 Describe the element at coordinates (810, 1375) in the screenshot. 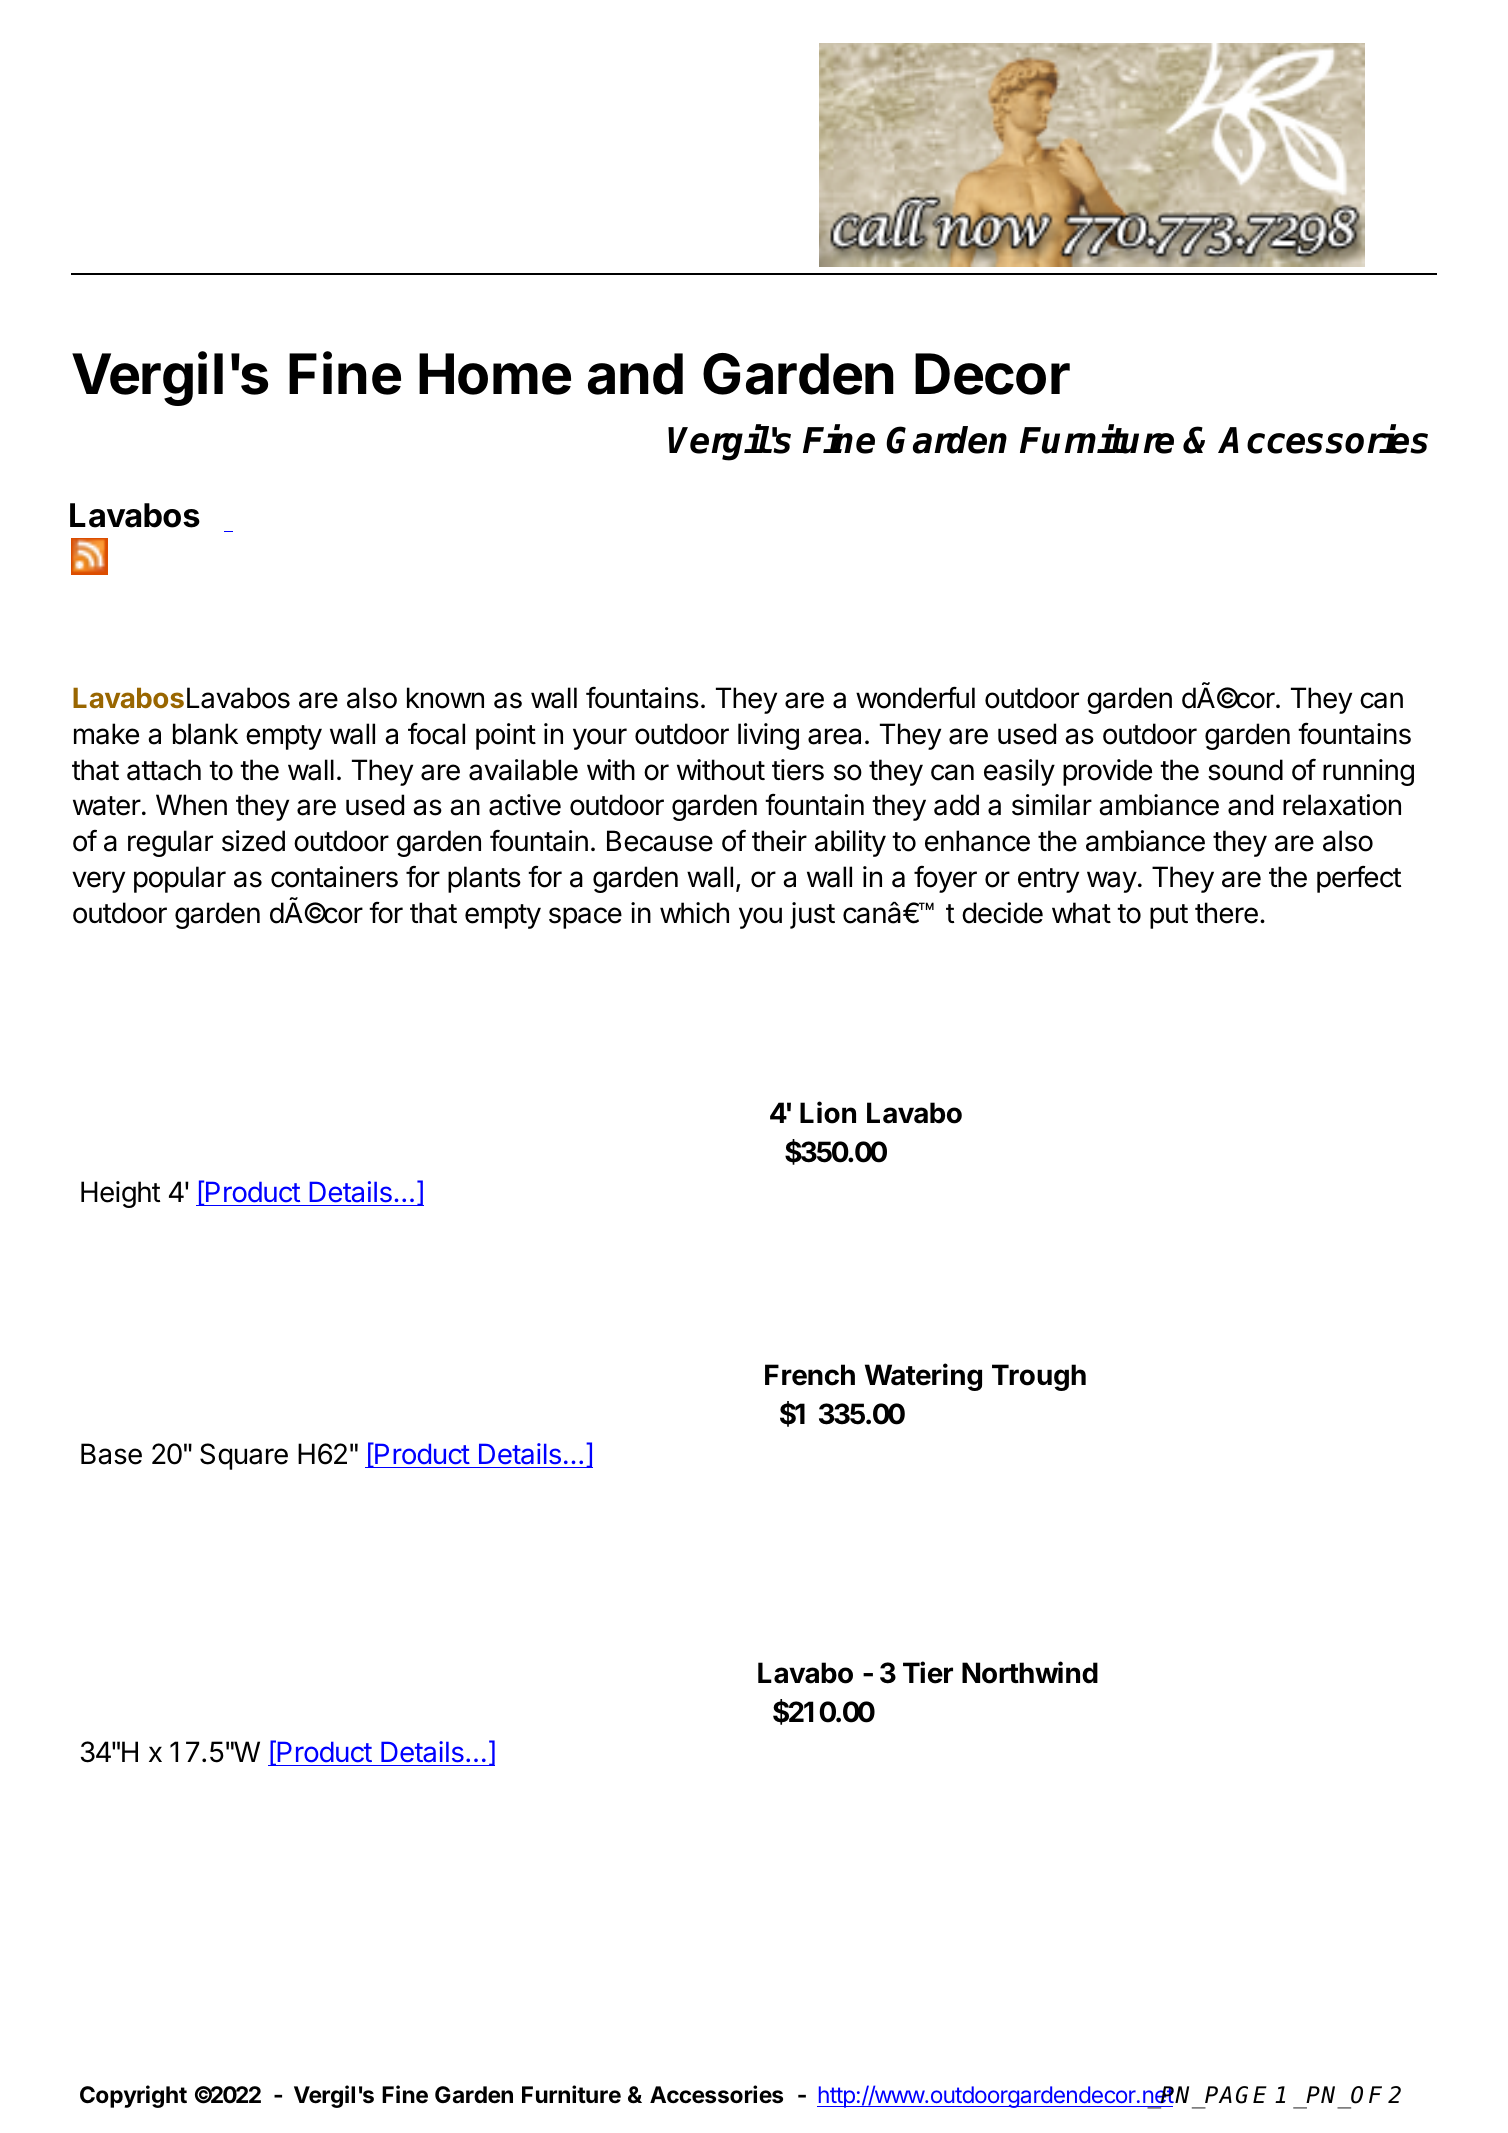

I see `French` at that location.
